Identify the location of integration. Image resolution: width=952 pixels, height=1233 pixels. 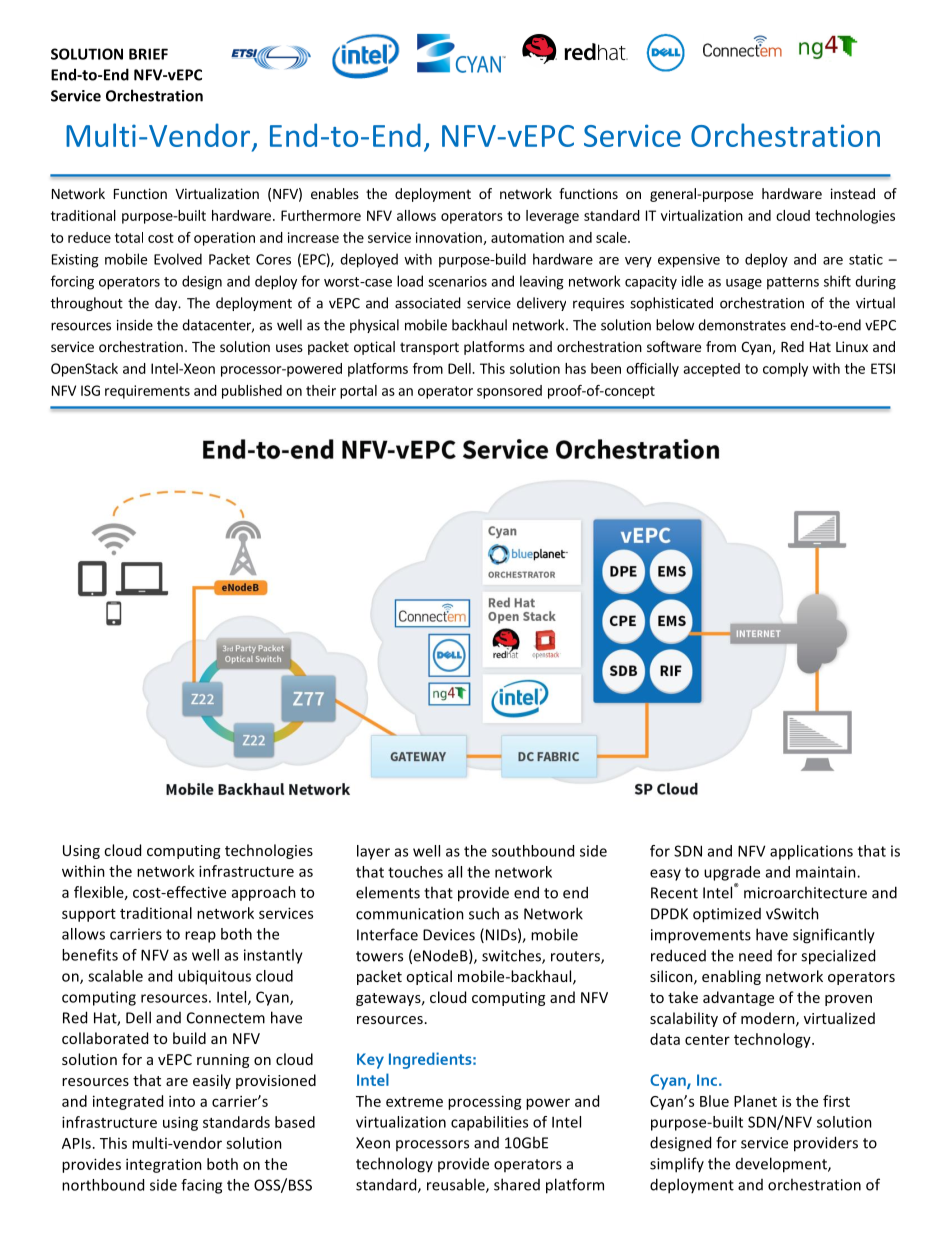
(164, 1165).
